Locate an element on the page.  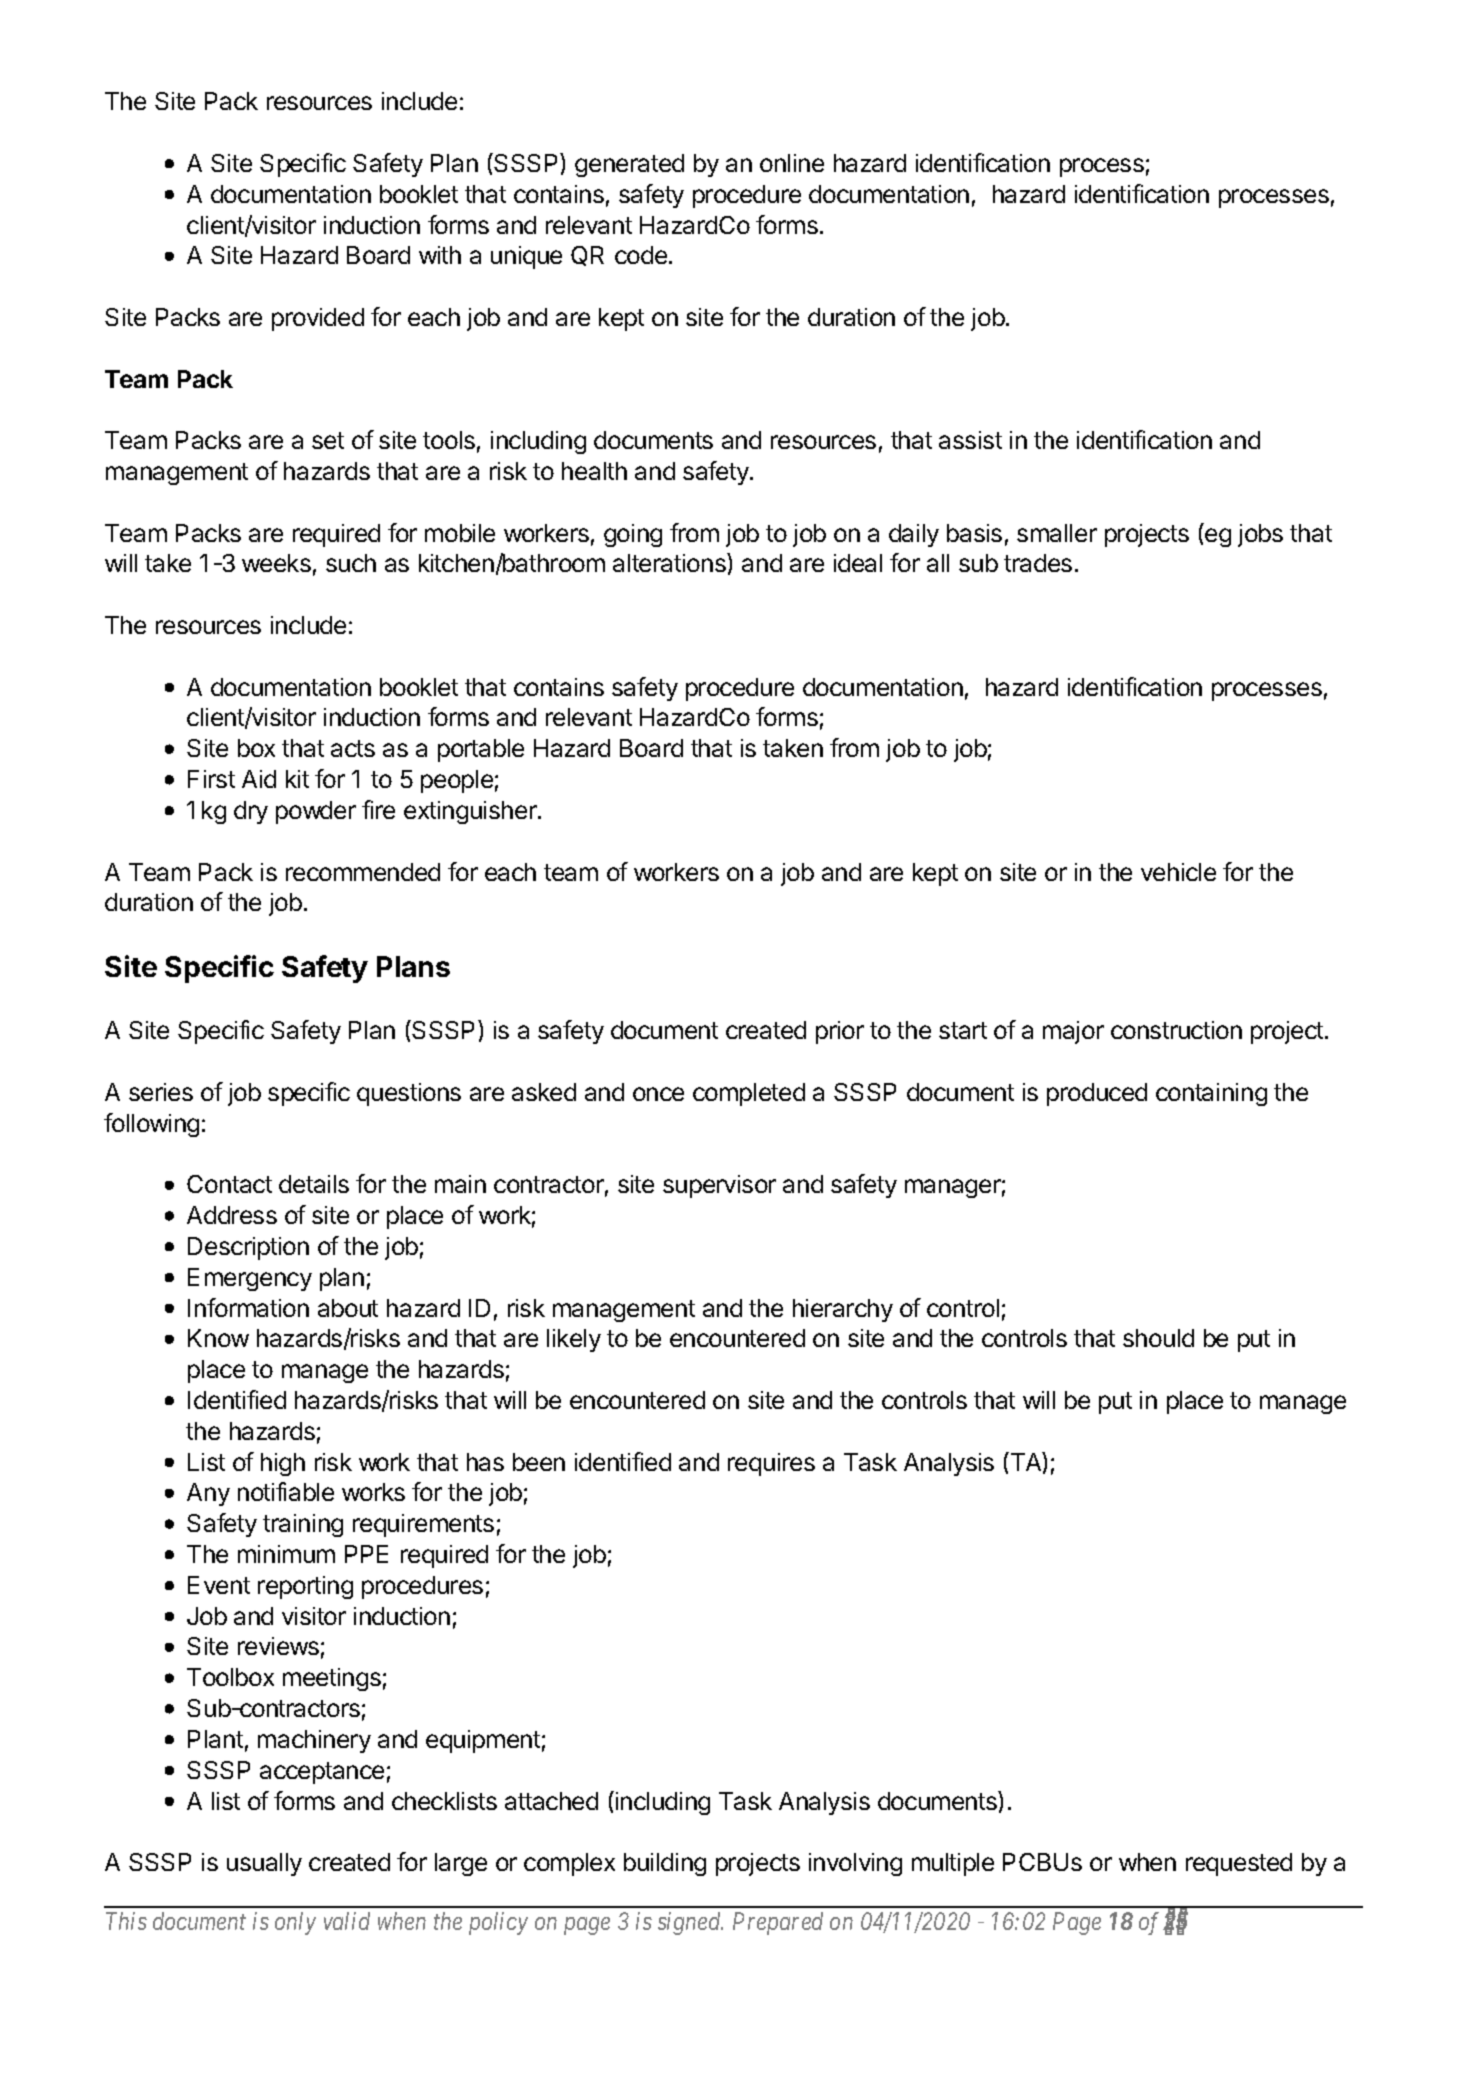
alterations is located at coordinates (670, 562).
